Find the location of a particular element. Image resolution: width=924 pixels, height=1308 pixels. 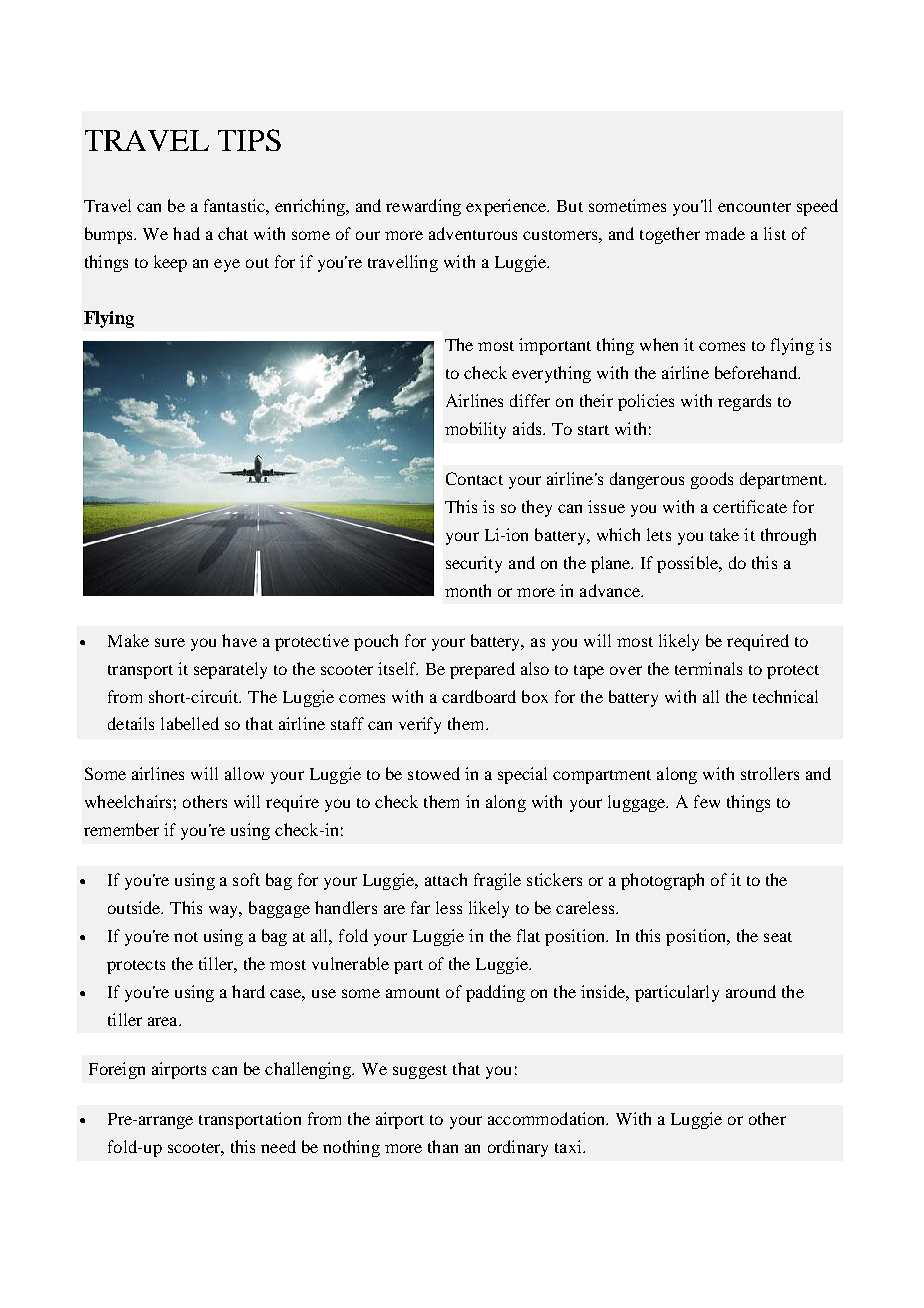

sure is located at coordinates (170, 642).
